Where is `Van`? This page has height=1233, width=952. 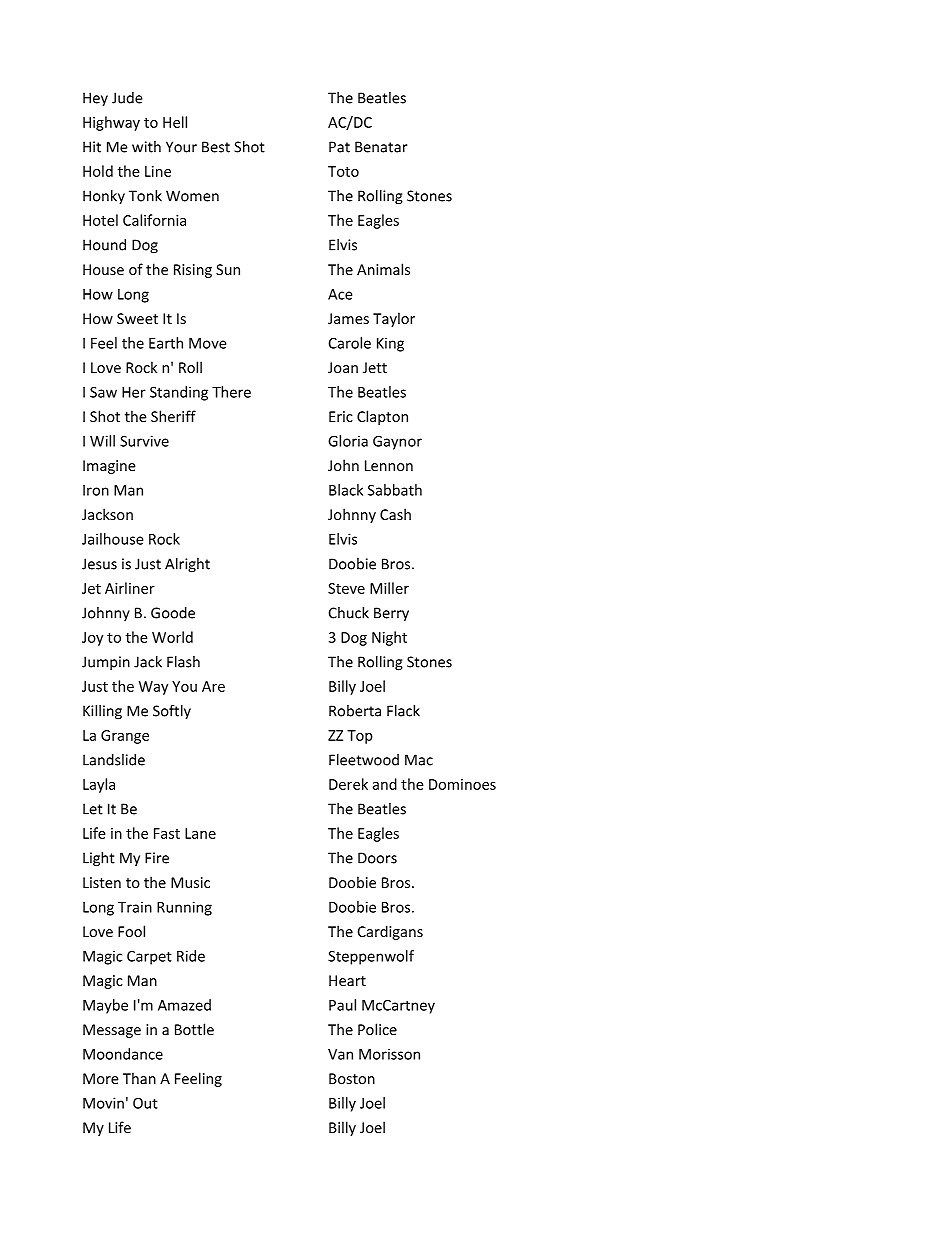 Van is located at coordinates (340, 1054).
